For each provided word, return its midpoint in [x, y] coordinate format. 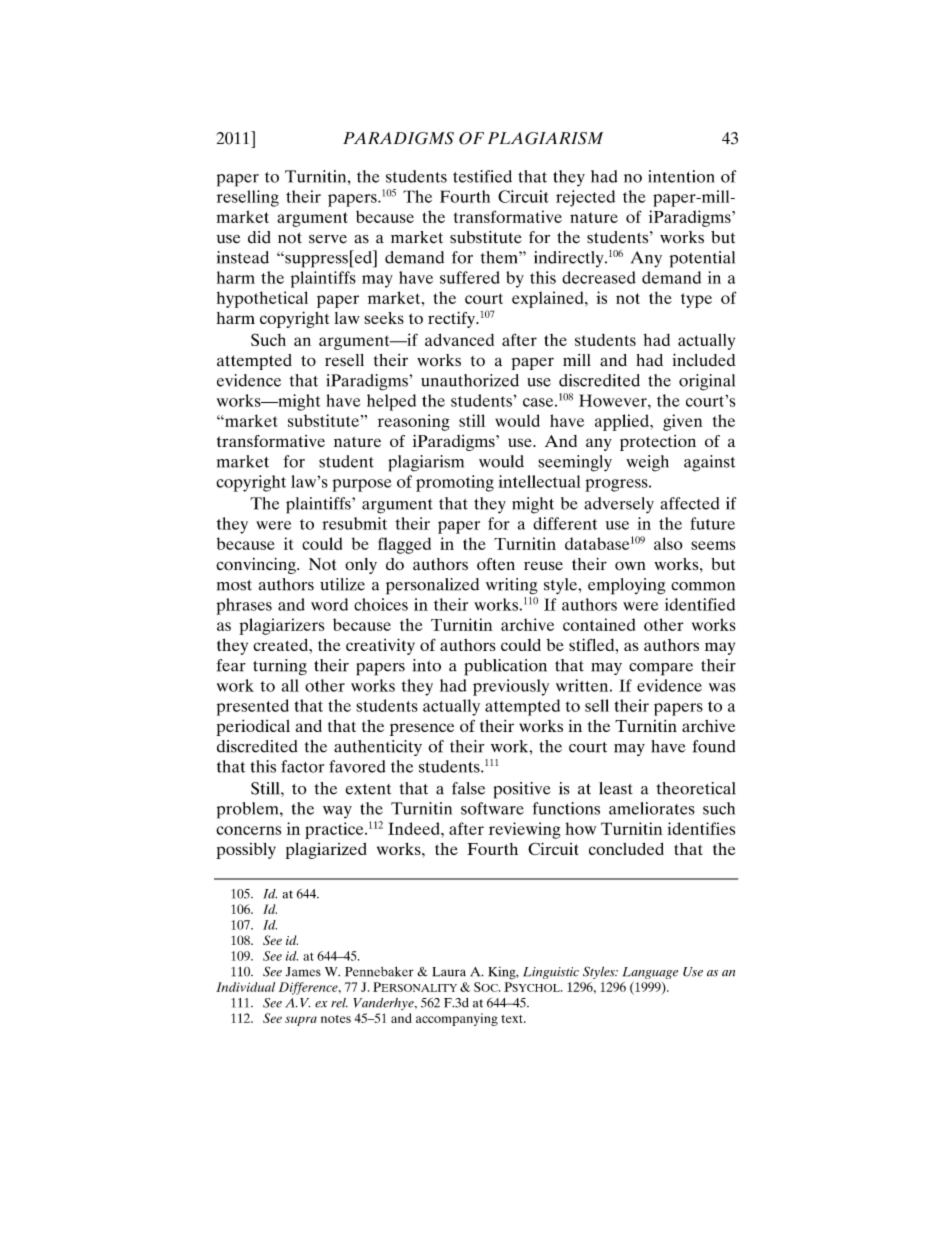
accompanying [457, 1019]
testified [482, 176]
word [329, 604]
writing [511, 586]
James [303, 972]
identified [700, 604]
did [259, 237]
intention [681, 176]
